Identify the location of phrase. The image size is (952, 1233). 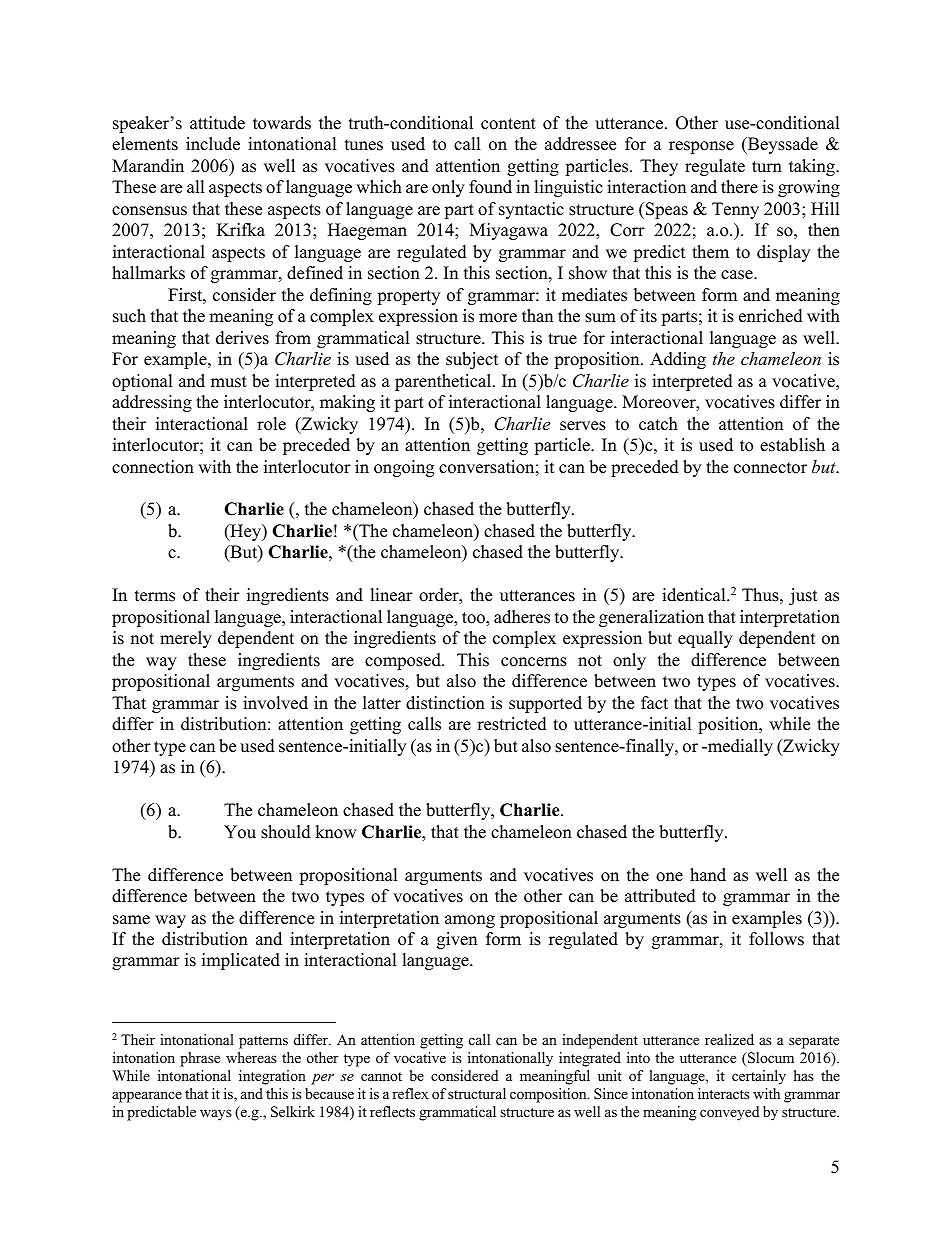
(200, 1059).
